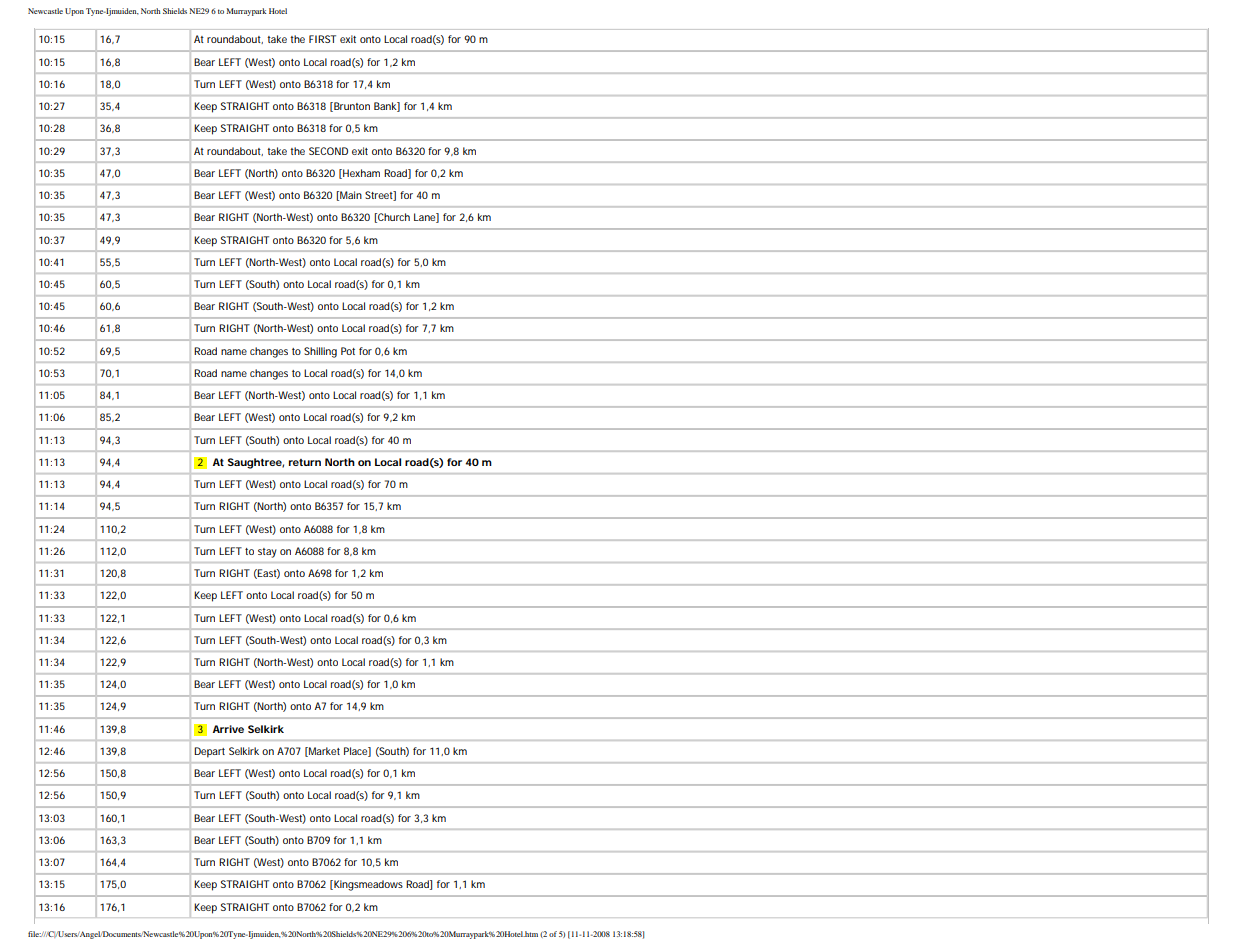 Image resolution: width=1233 pixels, height=952 pixels. What do you see at coordinates (348, 351) in the document?
I see `Pot` at bounding box center [348, 351].
